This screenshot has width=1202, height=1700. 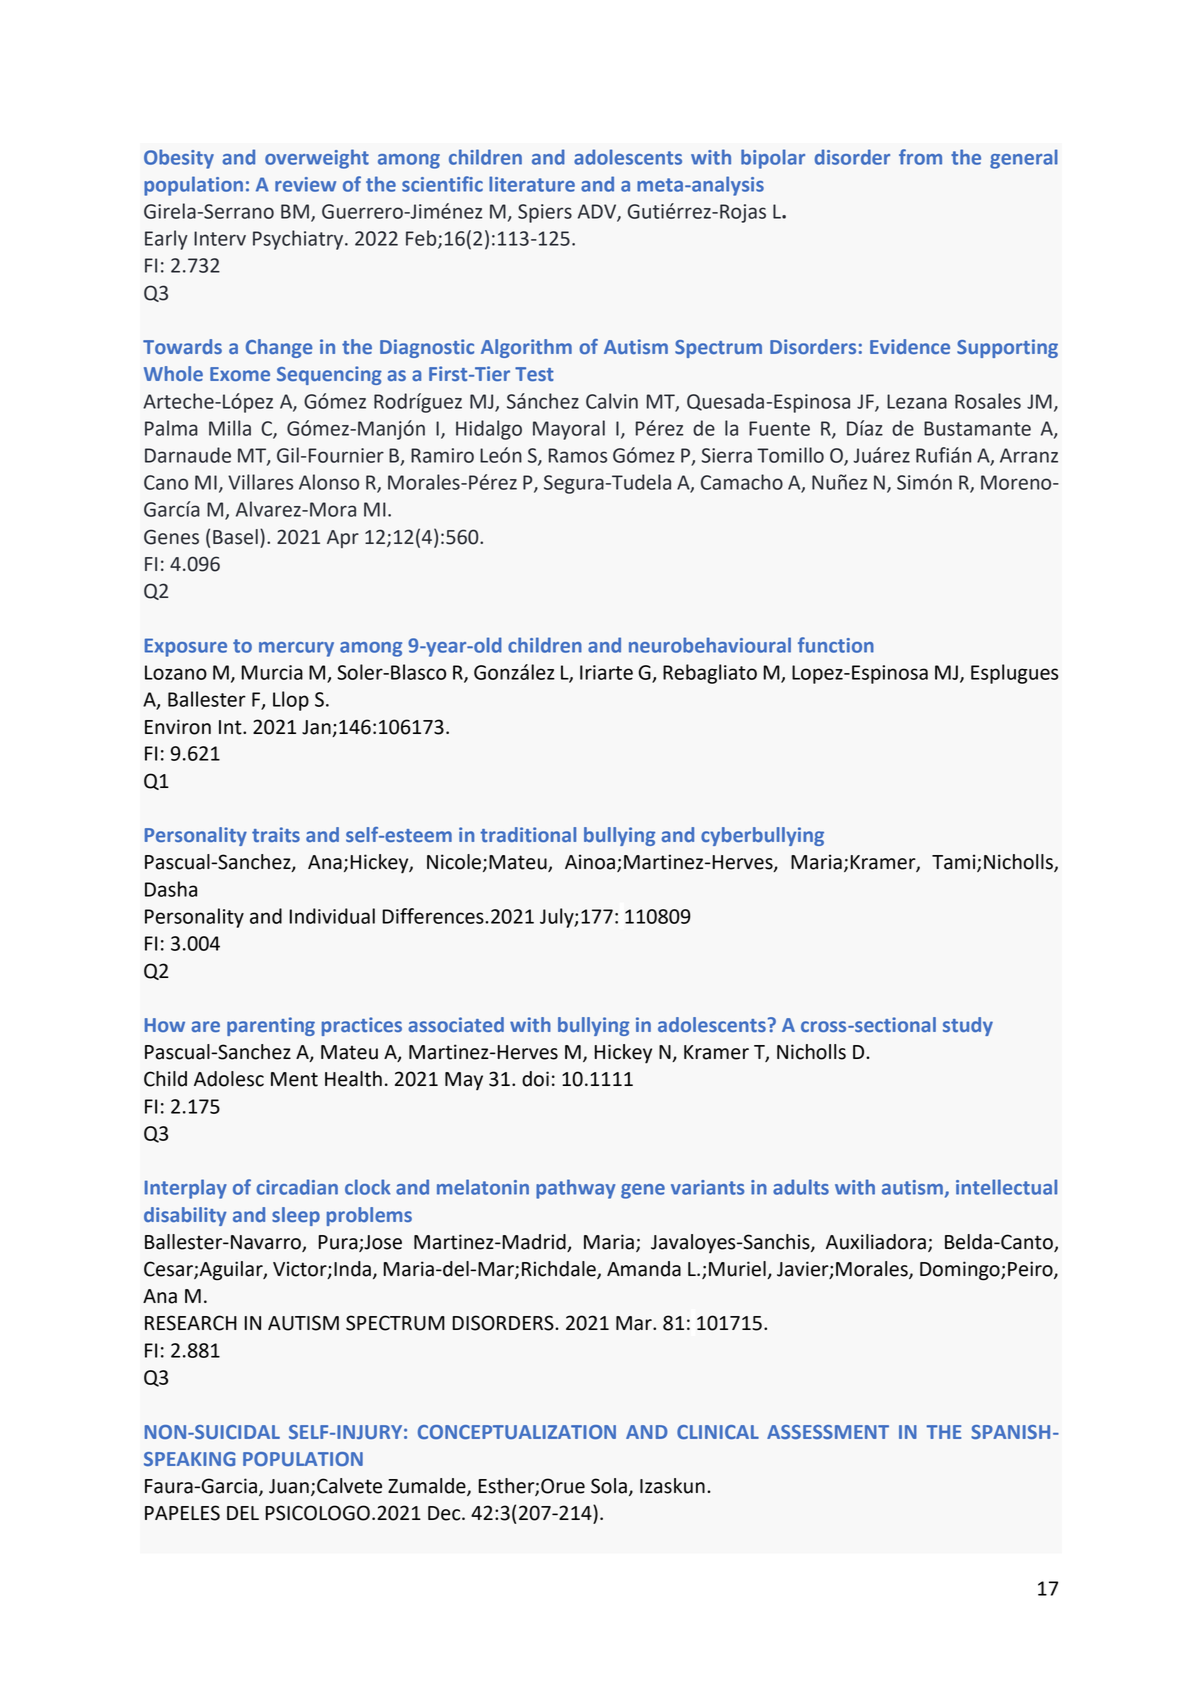 I want to click on pathway, so click(x=575, y=1189).
